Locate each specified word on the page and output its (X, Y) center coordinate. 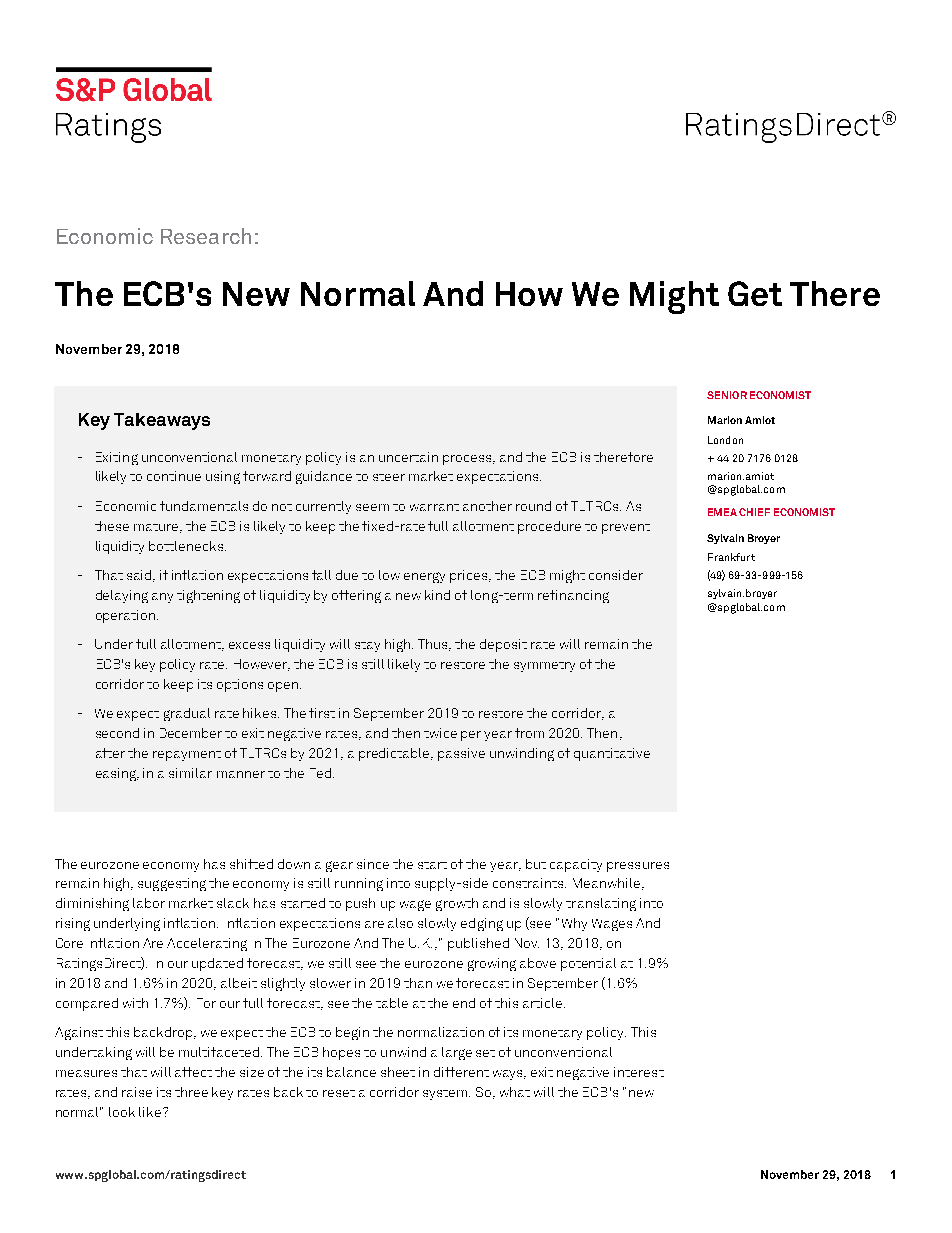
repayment (187, 756)
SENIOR (727, 395)
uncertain (408, 457)
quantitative (612, 754)
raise (137, 1092)
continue (174, 476)
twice (440, 733)
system (446, 1095)
